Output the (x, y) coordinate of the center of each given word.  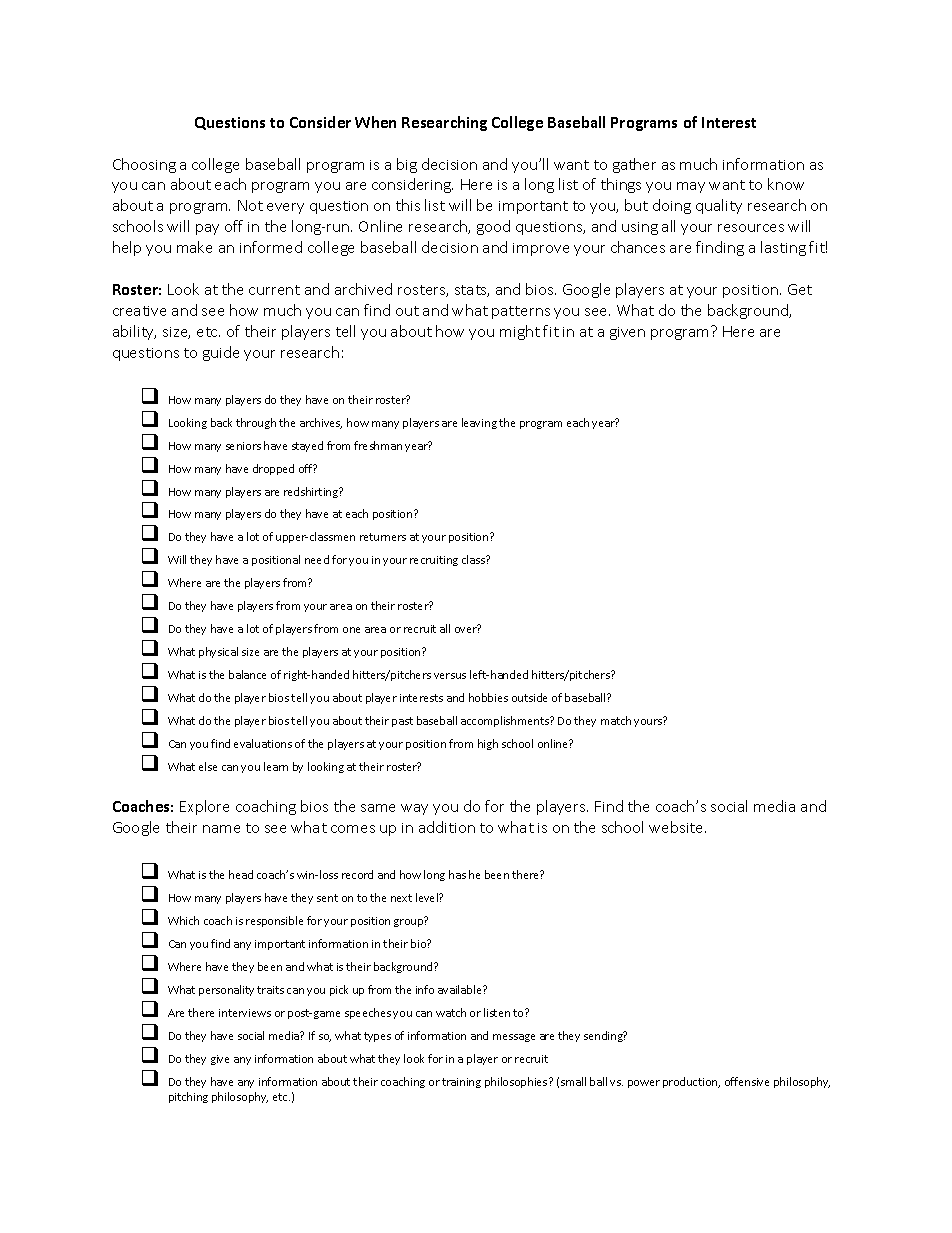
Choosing (144, 165)
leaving (479, 423)
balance (247, 674)
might (520, 332)
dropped (273, 469)
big (407, 165)
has (457, 874)
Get (800, 289)
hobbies (488, 697)
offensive (747, 1081)
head (241, 874)
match (616, 720)
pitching (188, 1097)
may (691, 187)
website (677, 827)
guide (221, 353)
